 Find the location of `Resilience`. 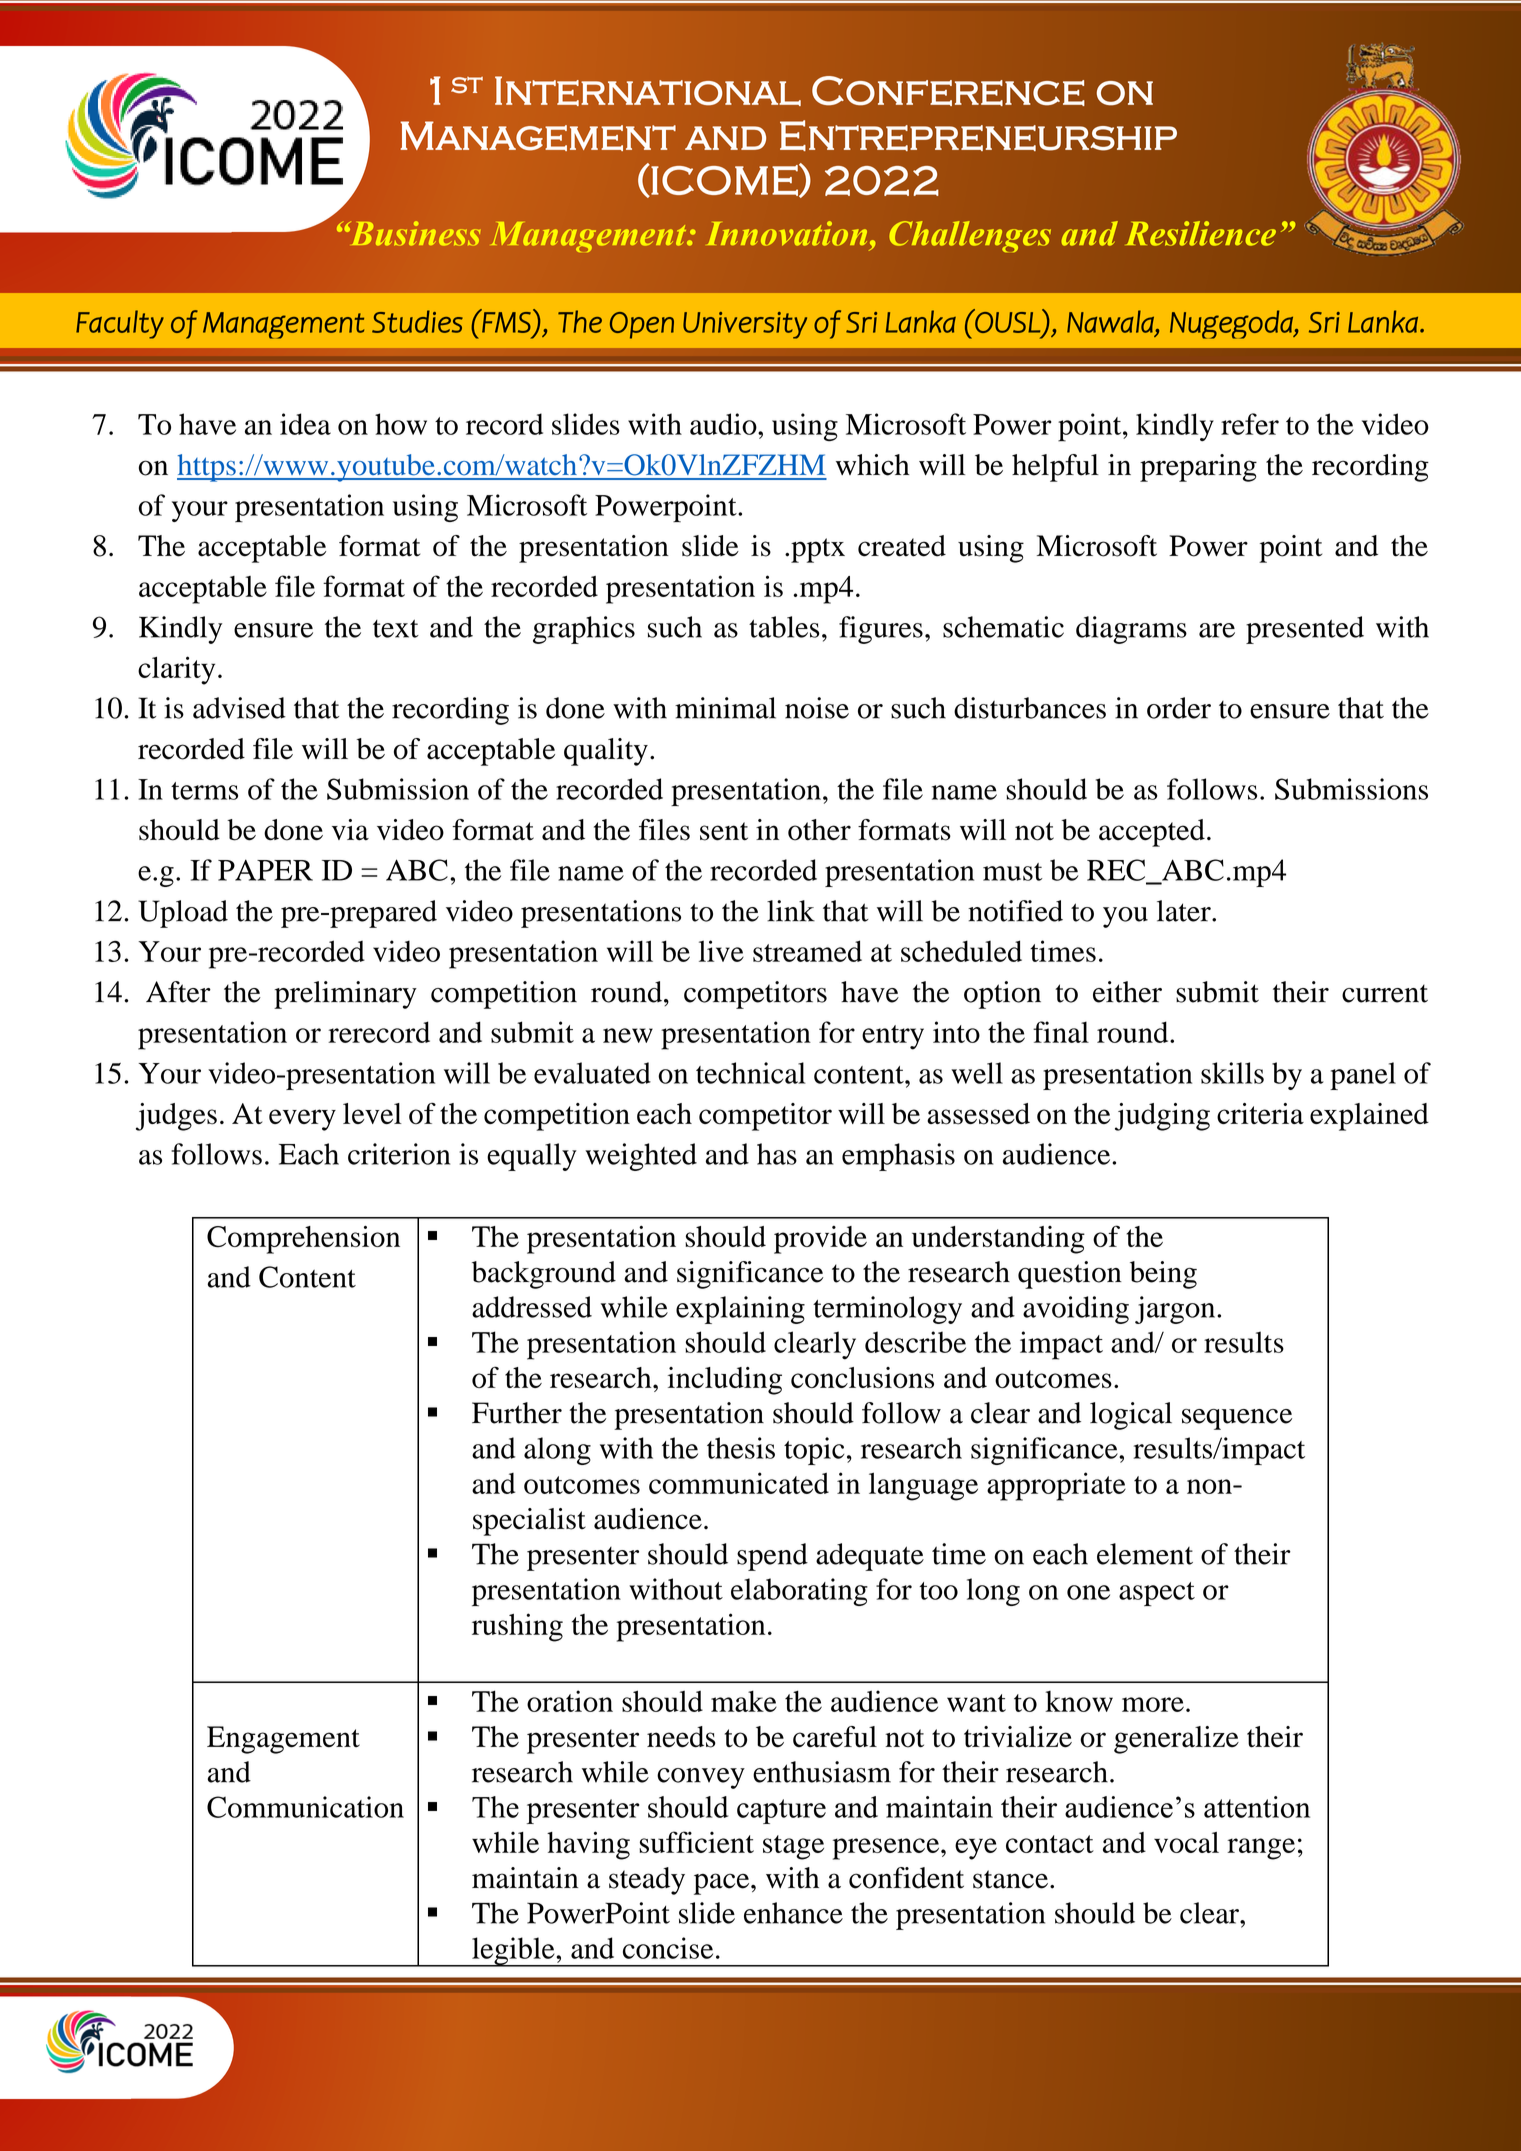

Resilience is located at coordinates (1200, 233).
